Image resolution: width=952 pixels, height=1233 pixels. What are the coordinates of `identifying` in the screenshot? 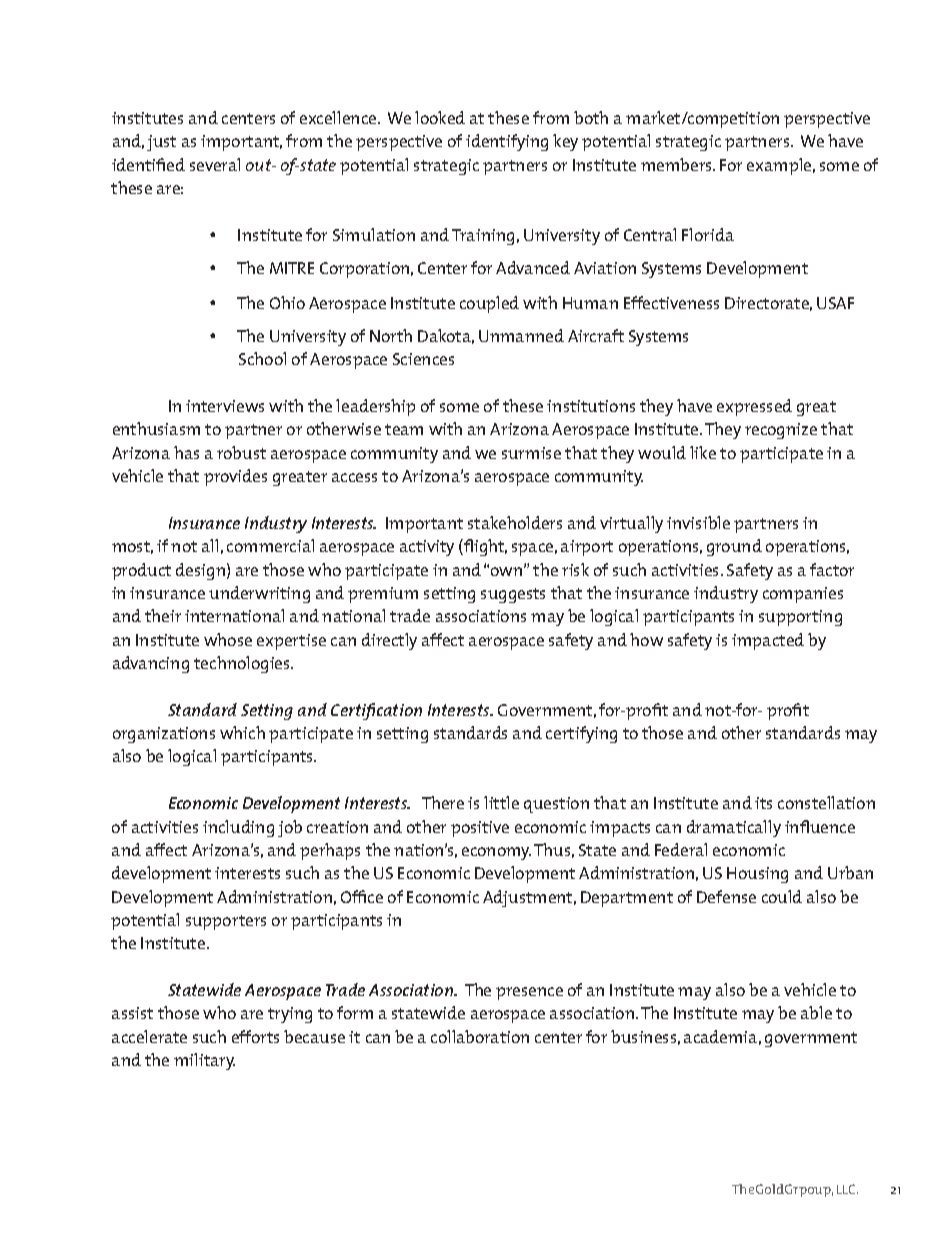 It's located at (507, 142).
